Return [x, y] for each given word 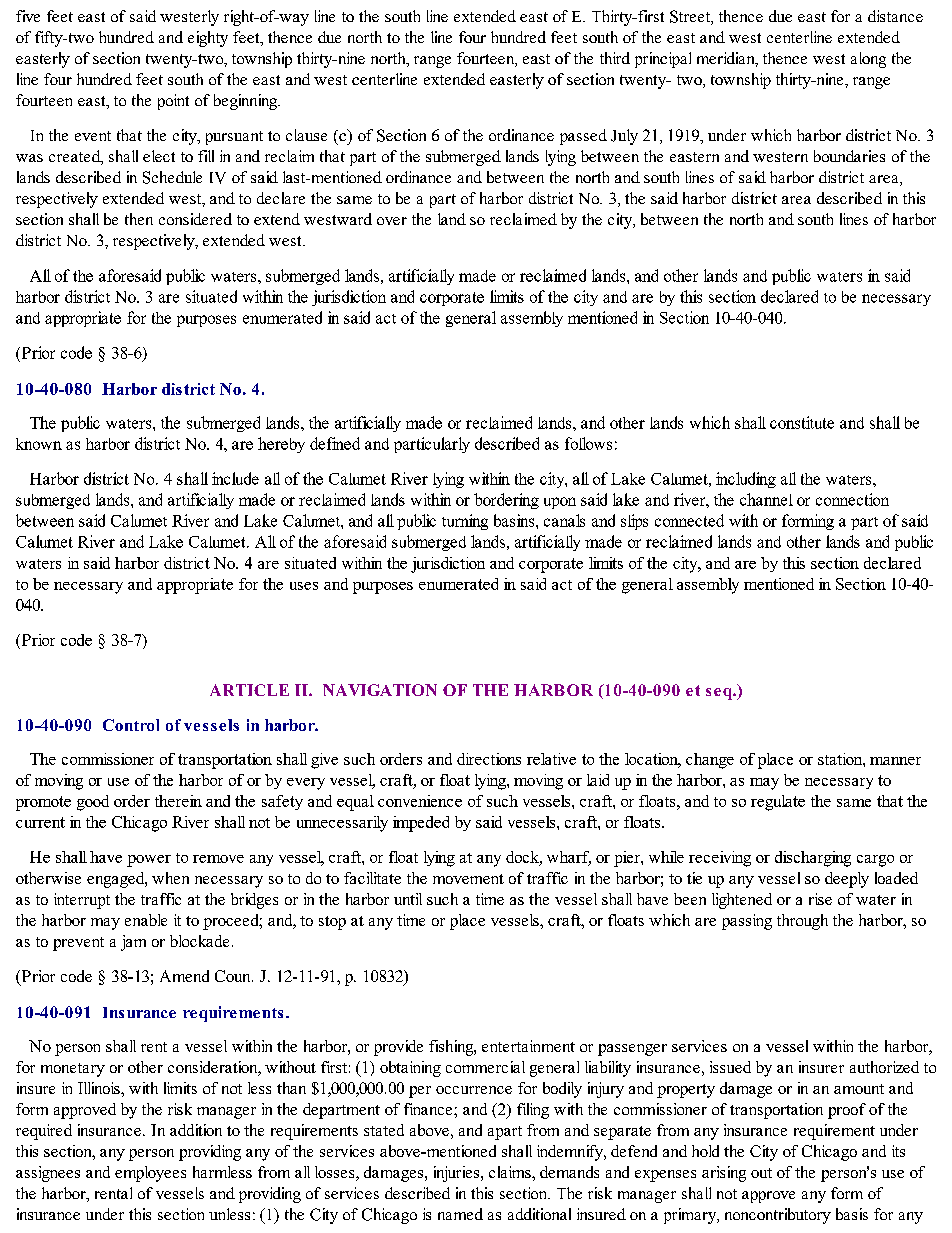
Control [131, 725]
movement [468, 879]
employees [150, 1174]
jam [133, 943]
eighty [208, 39]
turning [465, 522]
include [235, 478]
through [802, 922]
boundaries [849, 156]
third [615, 58]
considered [195, 219]
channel [766, 499]
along [868, 60]
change [710, 761]
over [392, 221]
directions [489, 759]
